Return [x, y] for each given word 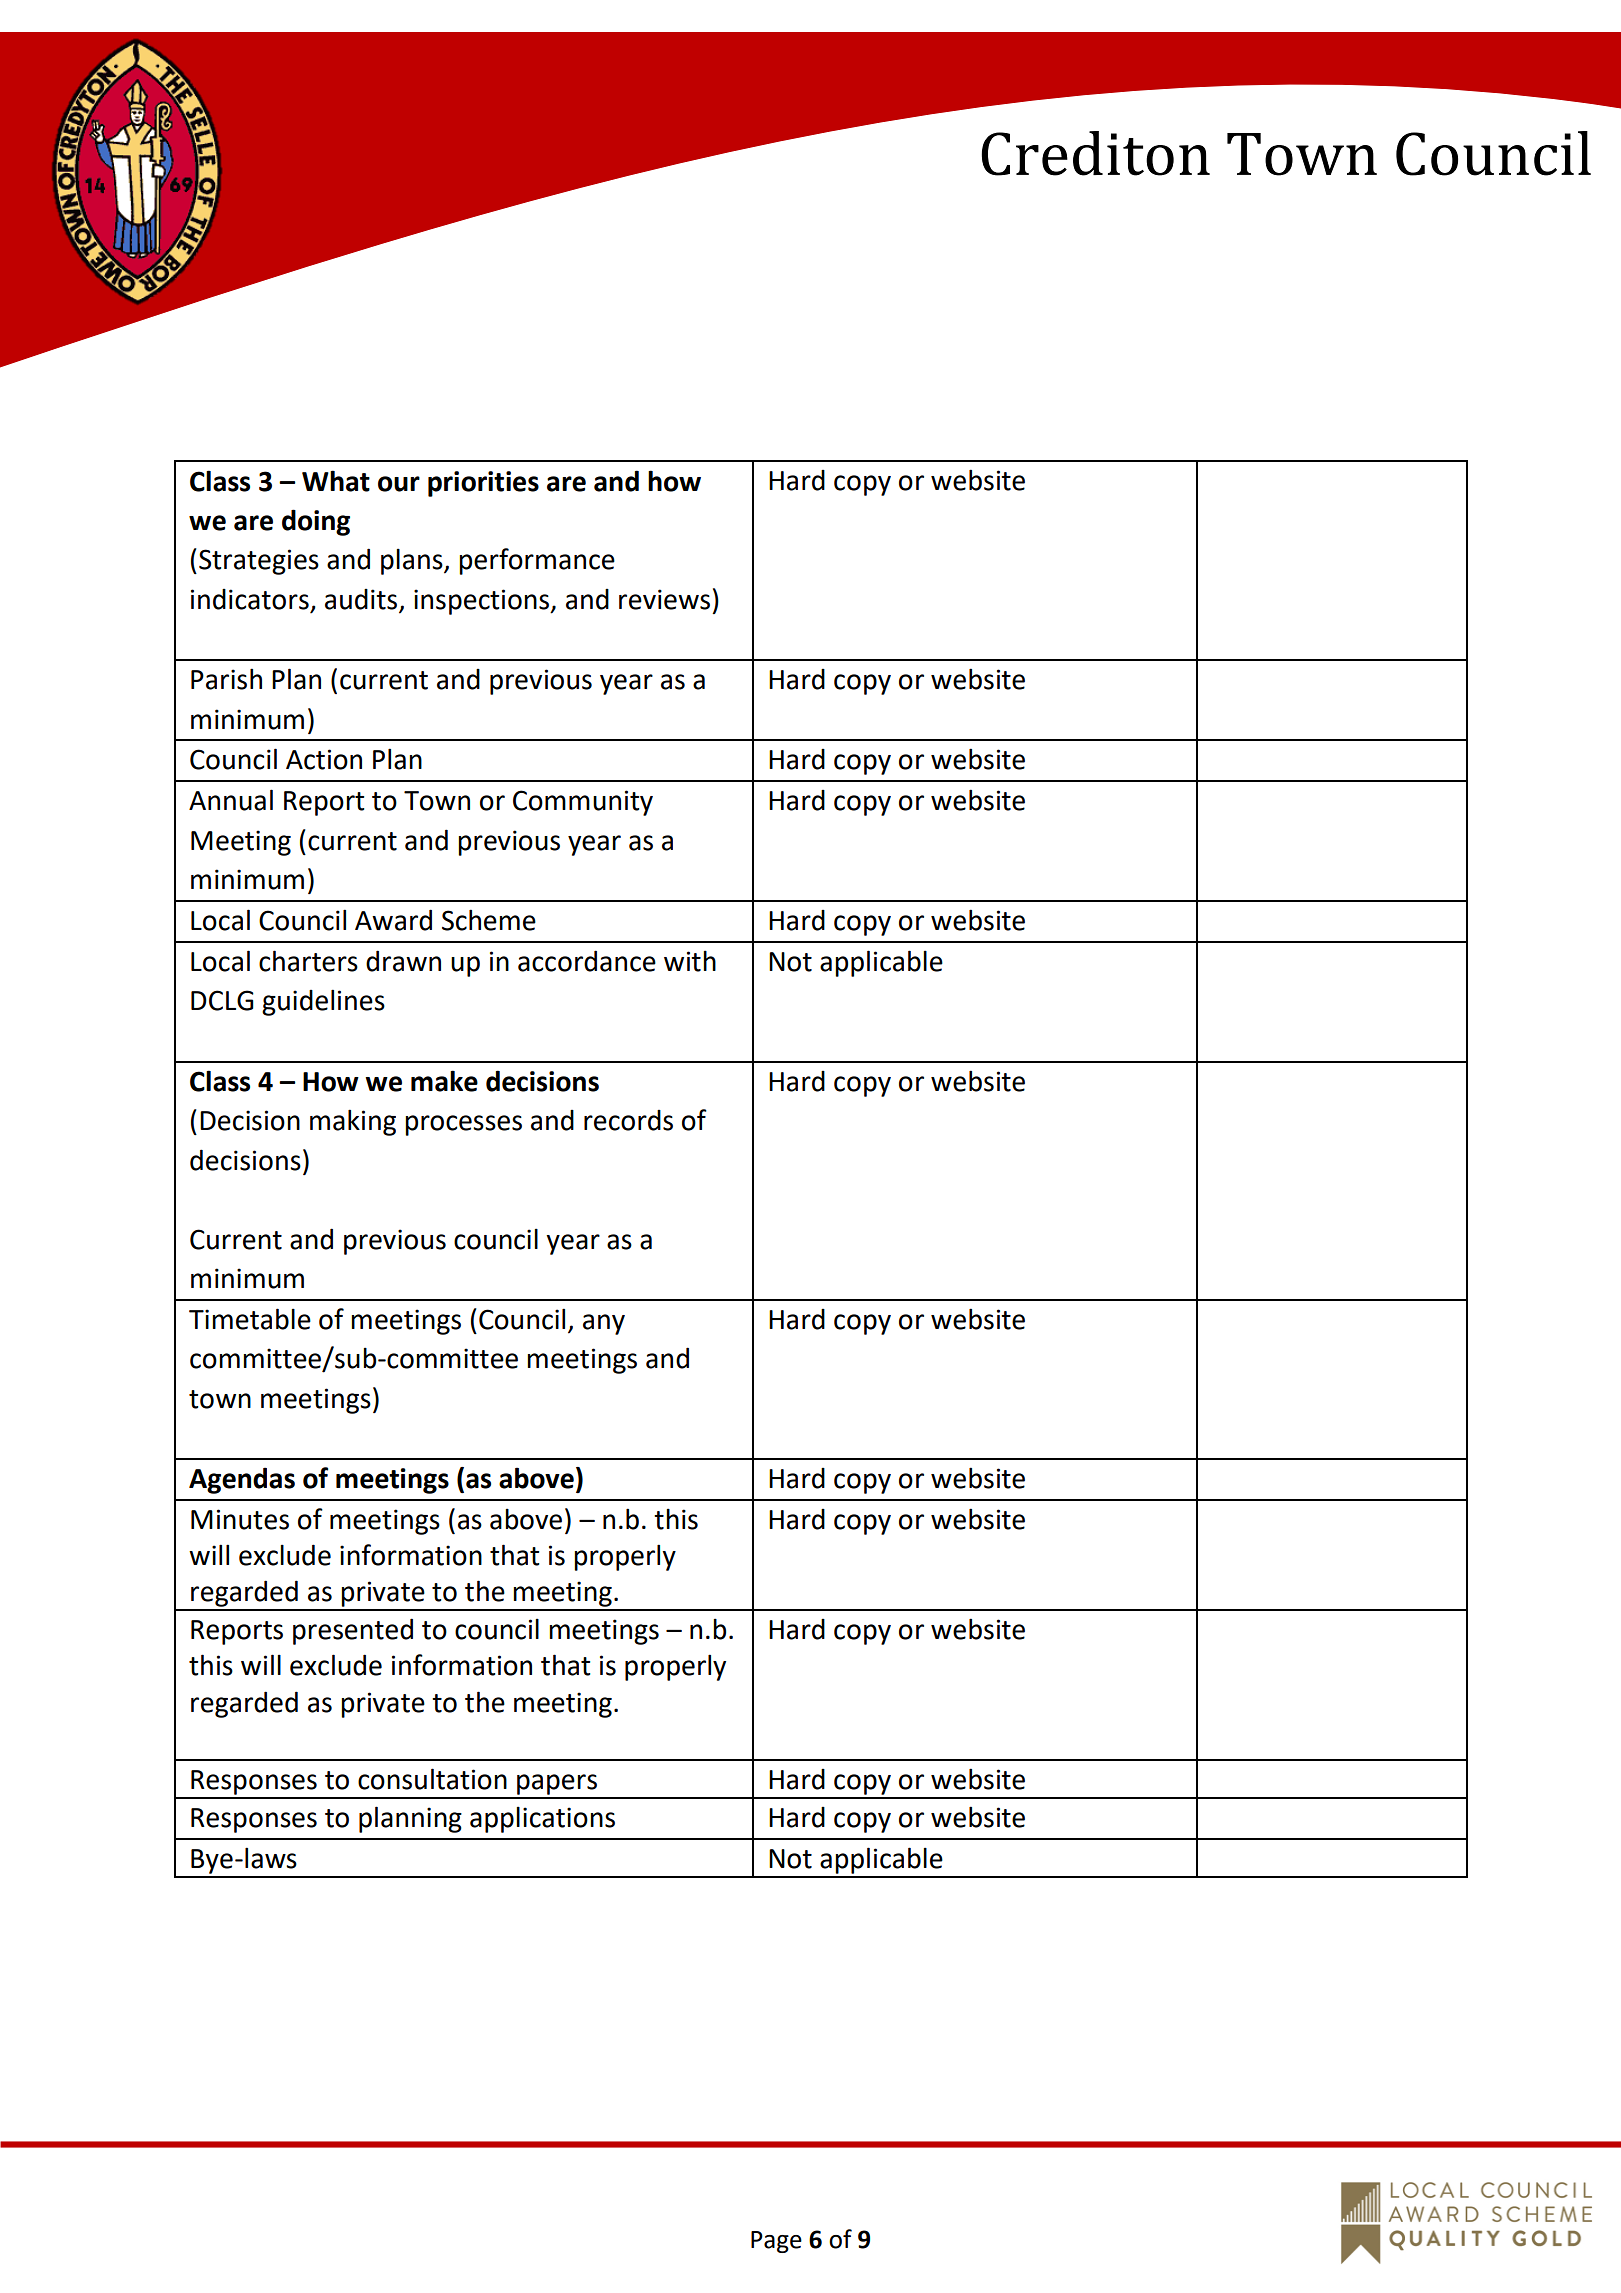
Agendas [242, 1480]
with [690, 961]
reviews [664, 599]
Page [776, 2242]
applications [542, 1820]
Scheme [489, 920]
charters [308, 961]
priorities [483, 484]
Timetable [250, 1319]
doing [316, 522]
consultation [432, 1779]
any [604, 1324]
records [628, 1120]
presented [353, 1631]
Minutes [240, 1519]
